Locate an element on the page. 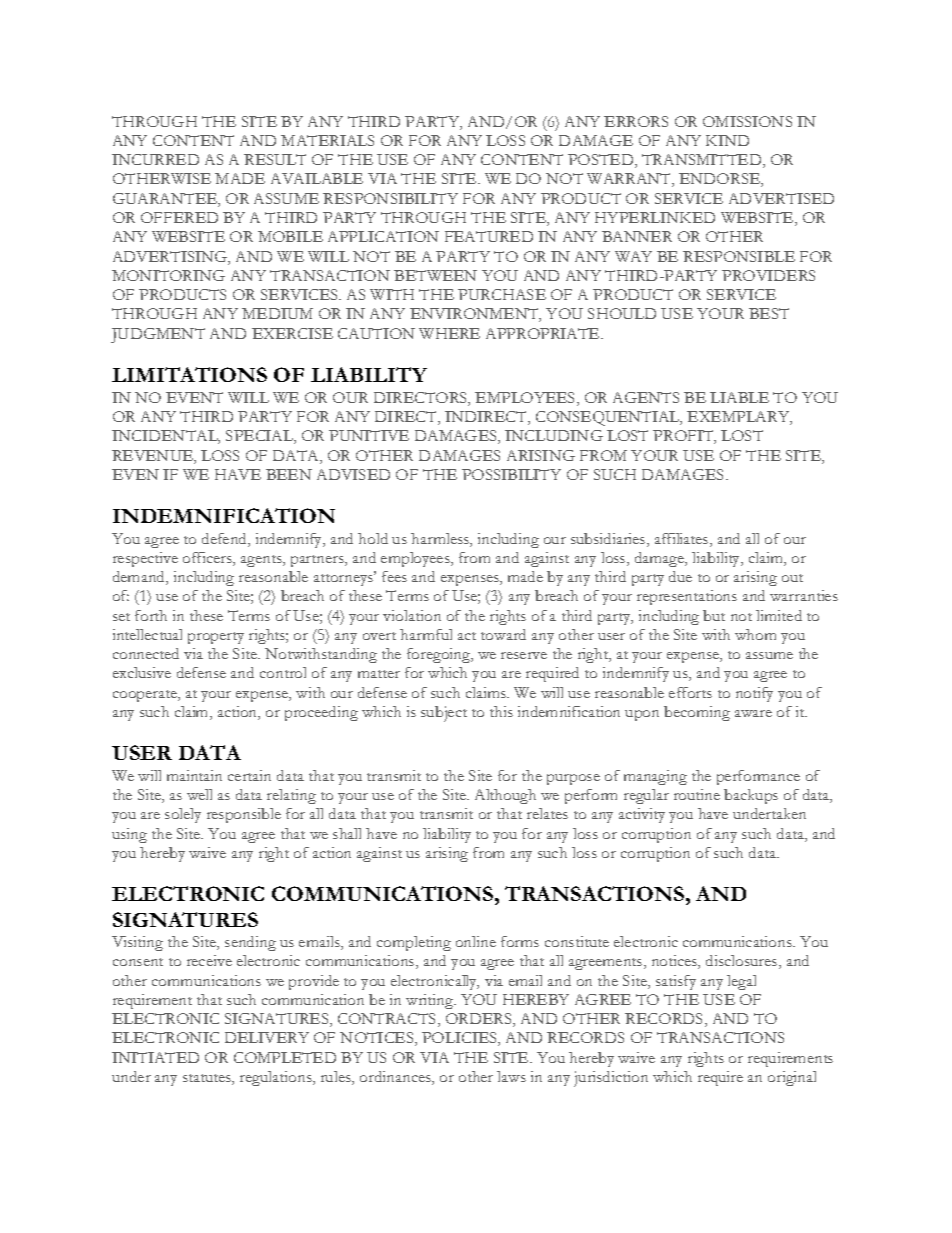 The height and width of the page is (1233, 952). INCURRED is located at coordinates (155, 159).
